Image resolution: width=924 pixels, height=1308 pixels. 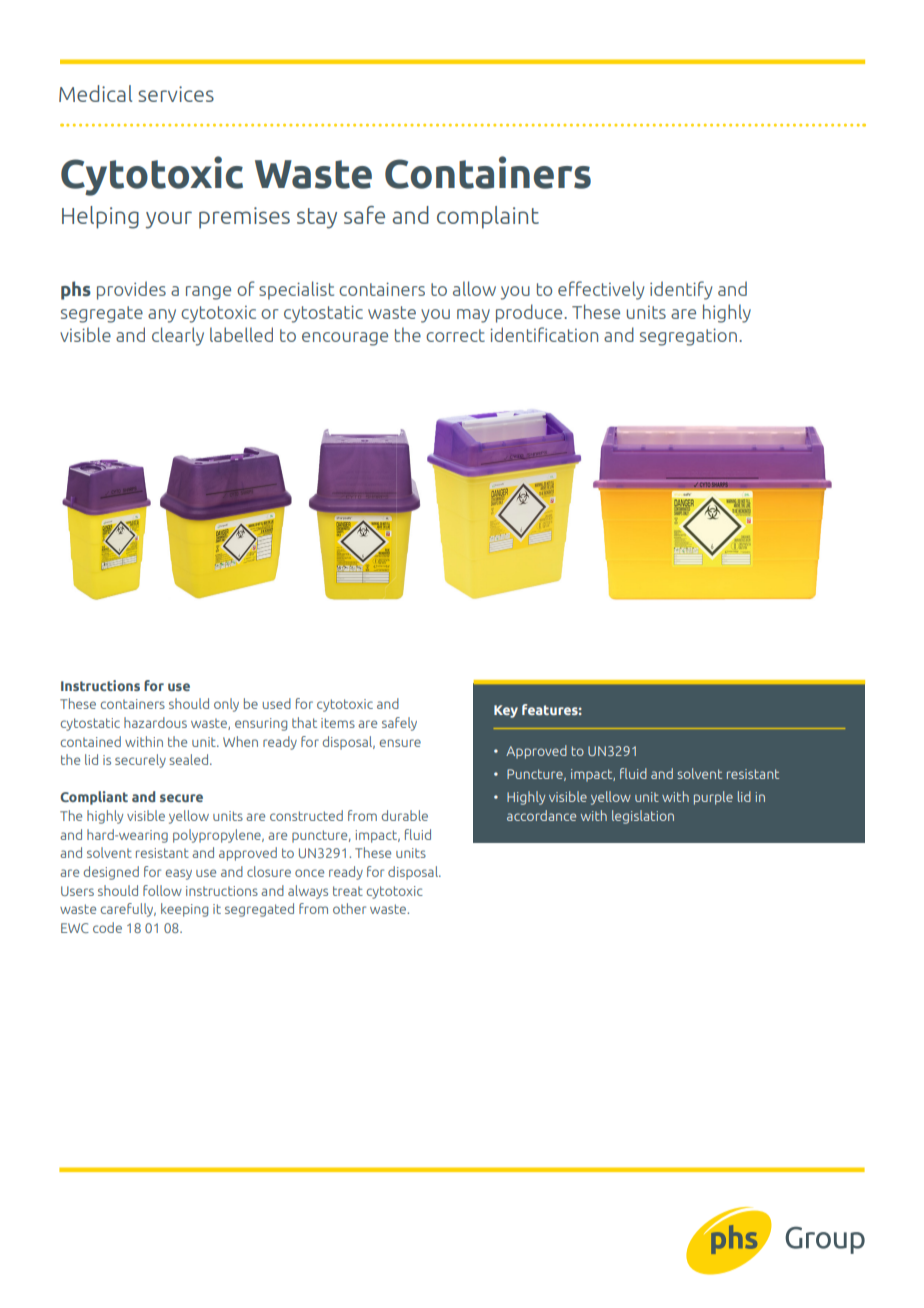 I want to click on ensure, so click(x=400, y=743).
